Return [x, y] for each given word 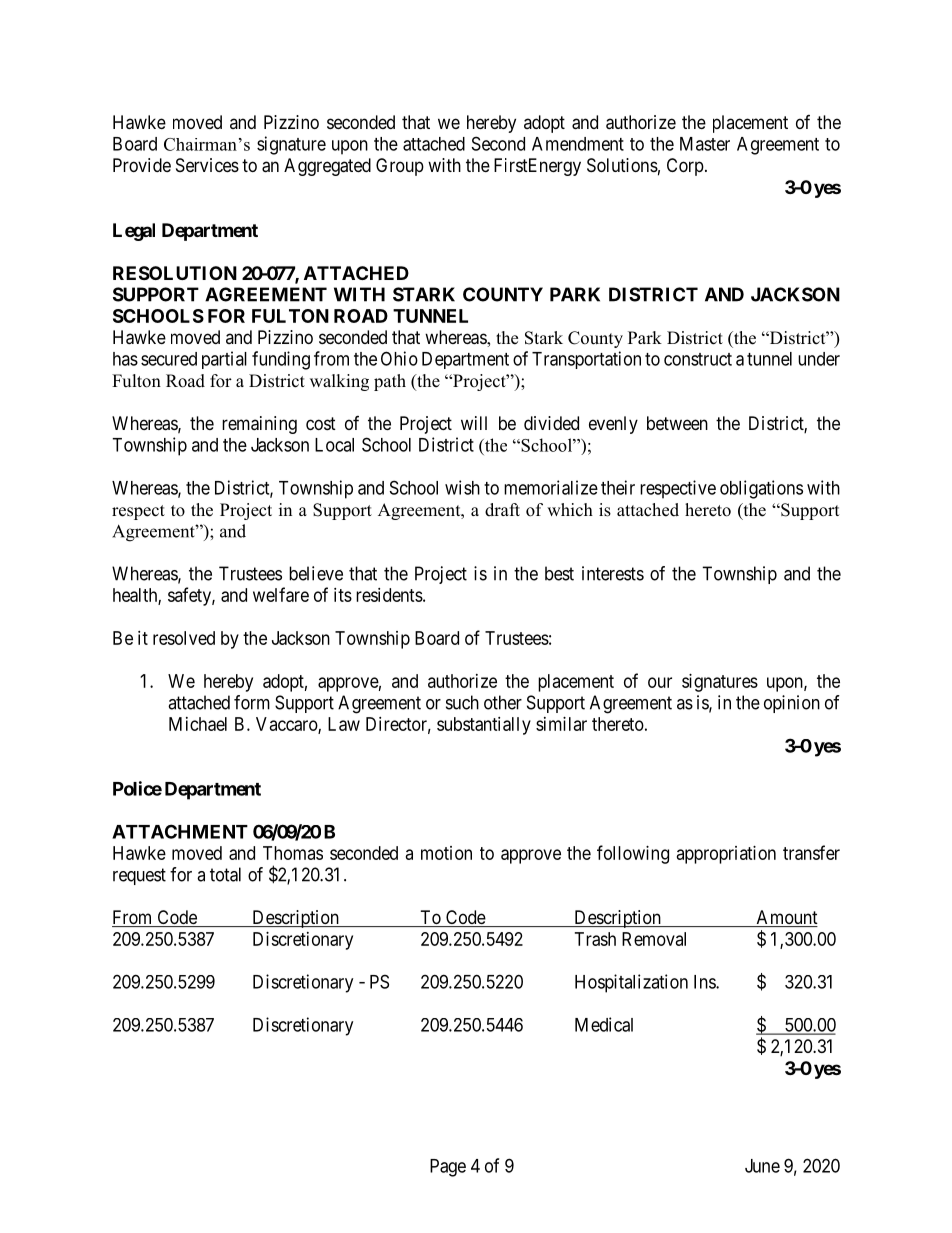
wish [462, 487]
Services [207, 165]
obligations [761, 489]
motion [446, 853]
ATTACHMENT [180, 831]
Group [400, 167]
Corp [685, 167]
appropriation [726, 855]
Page [448, 1168]
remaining [259, 425]
